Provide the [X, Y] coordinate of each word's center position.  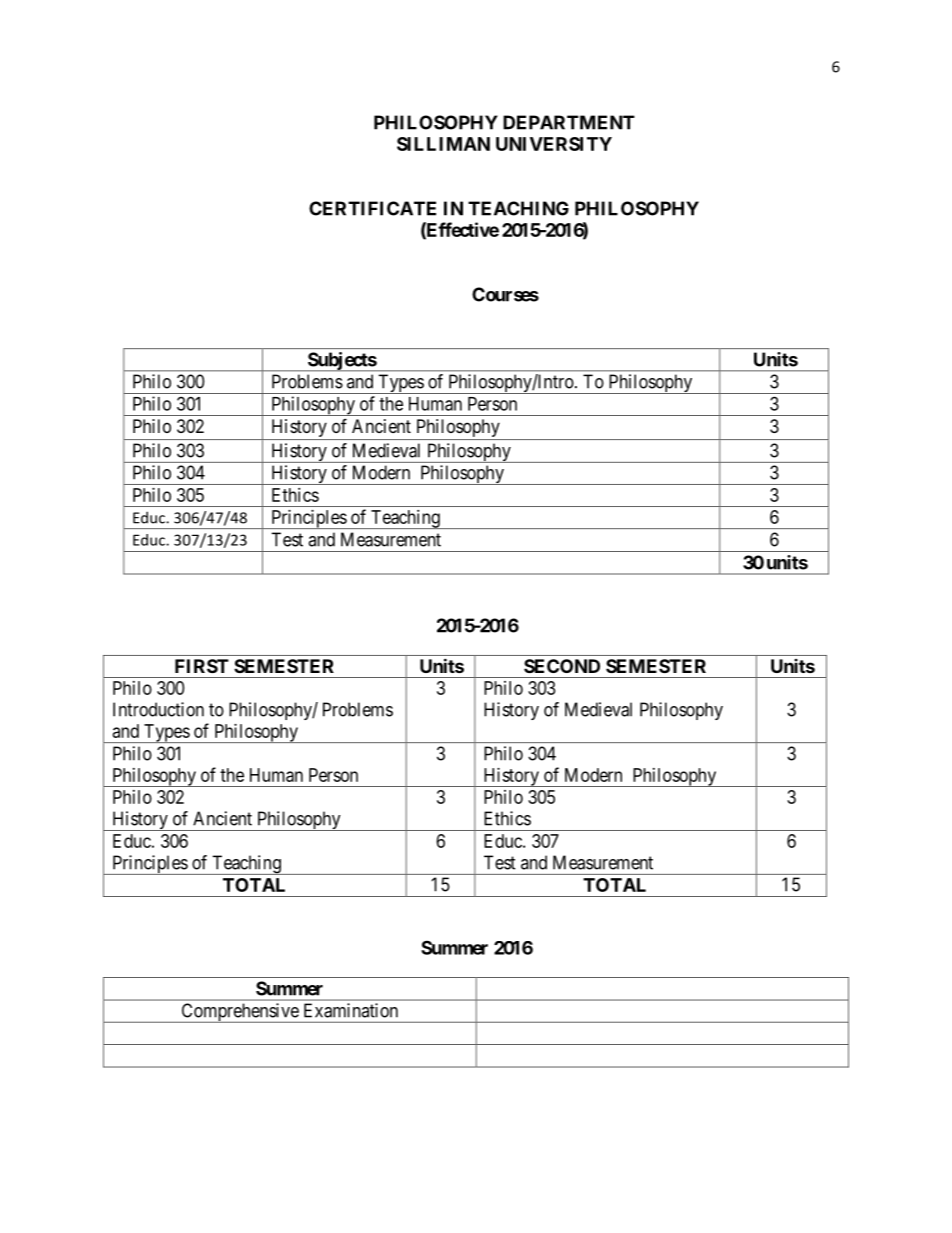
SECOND [562, 666]
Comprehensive [239, 1013]
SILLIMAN [443, 144]
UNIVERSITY [554, 144]
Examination [351, 1010]
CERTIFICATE [372, 208]
